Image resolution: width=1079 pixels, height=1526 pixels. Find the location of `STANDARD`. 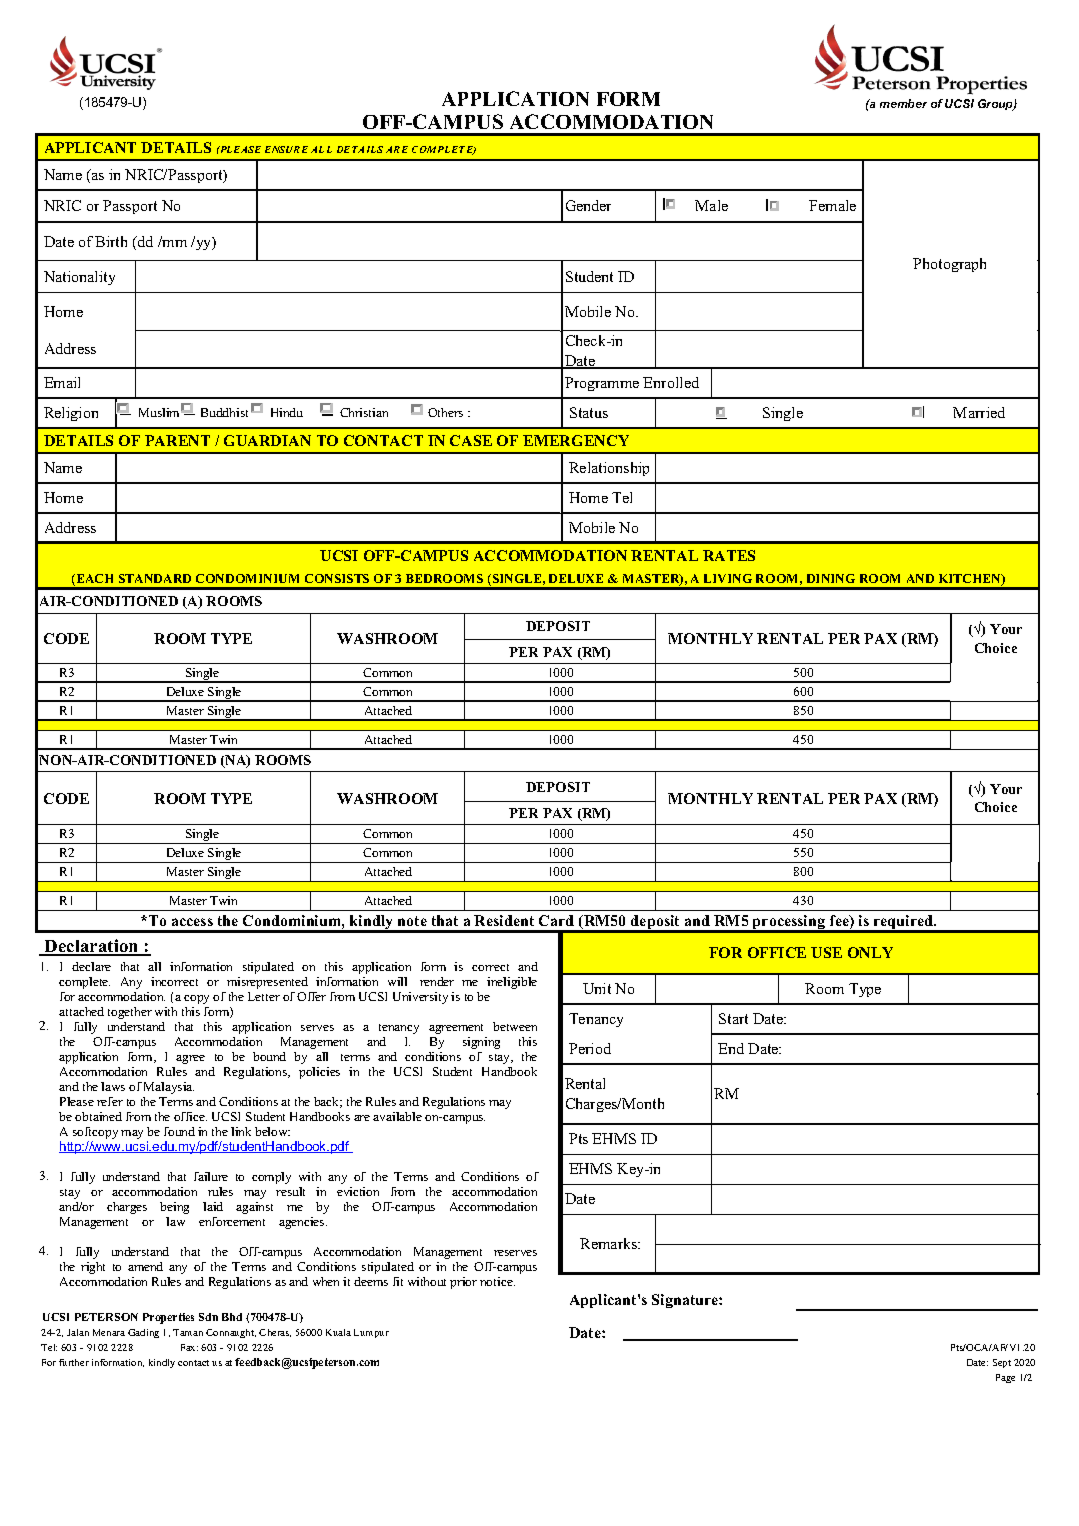

STANDARD is located at coordinates (155, 578).
